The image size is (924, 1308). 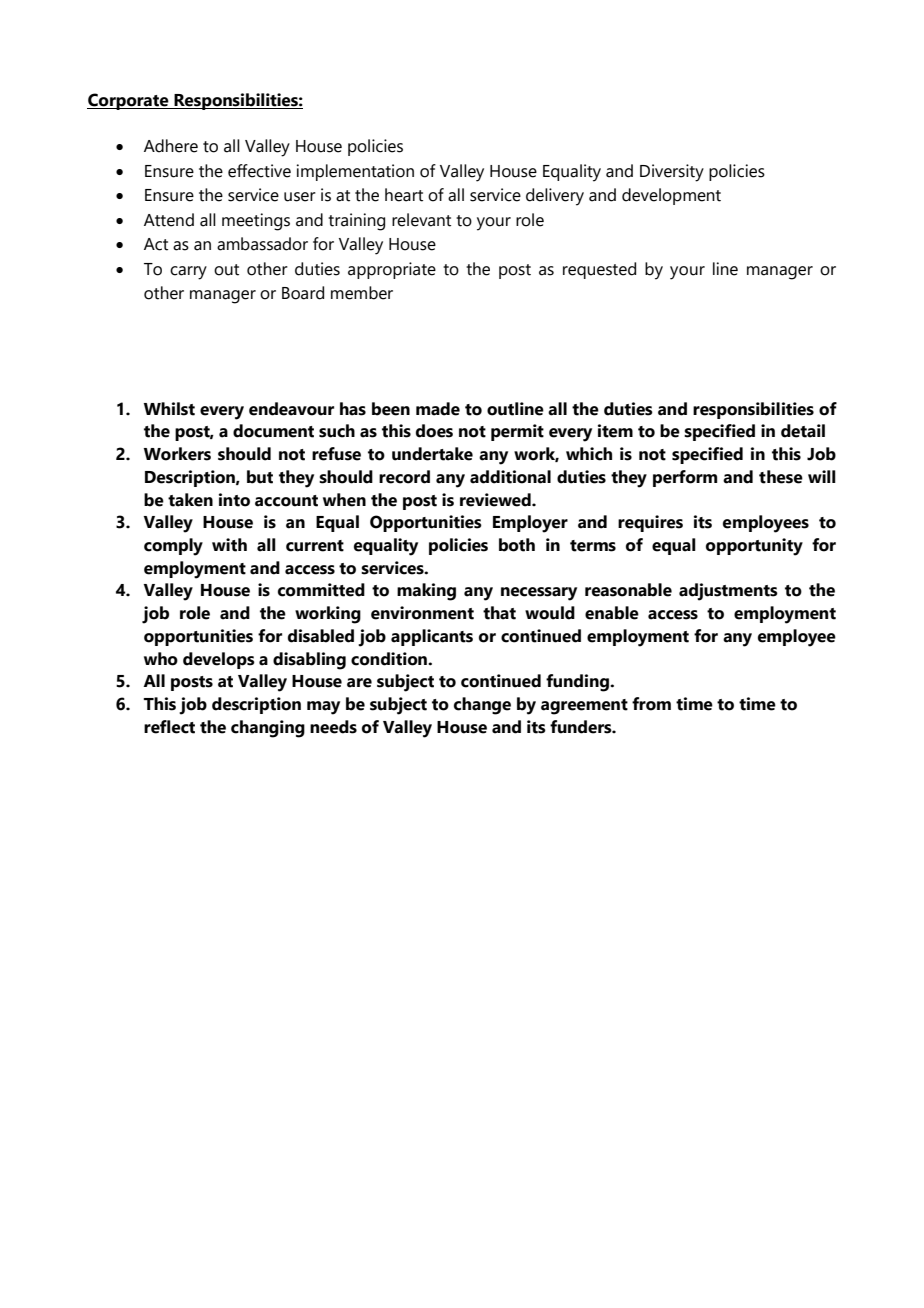 What do you see at coordinates (355, 172) in the document?
I see `implementation` at bounding box center [355, 172].
